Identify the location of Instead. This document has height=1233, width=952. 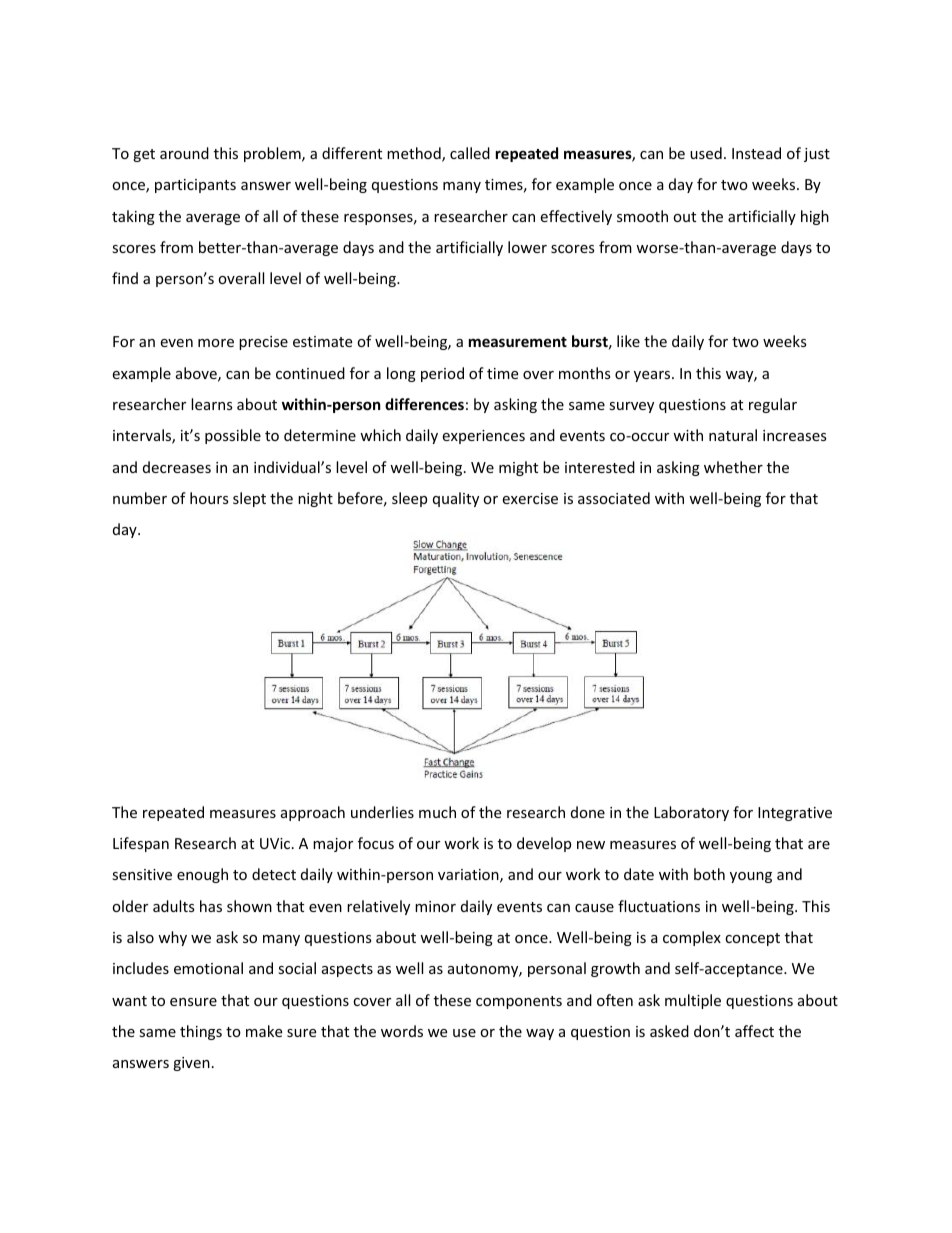
(756, 153).
